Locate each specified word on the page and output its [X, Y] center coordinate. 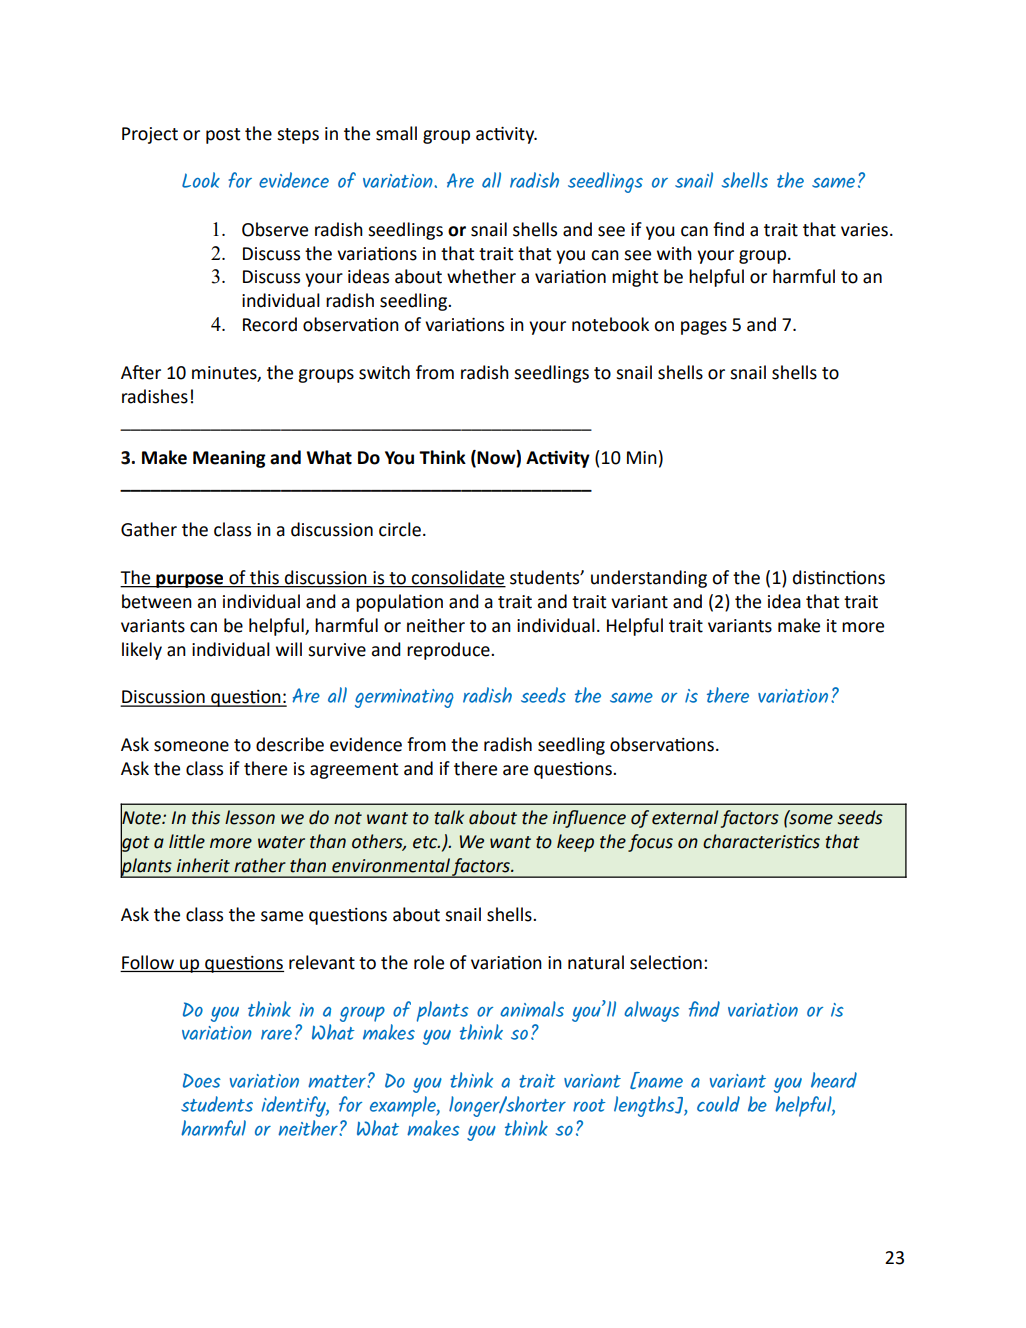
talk [449, 817]
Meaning [229, 459]
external [685, 817]
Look [201, 180]
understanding [649, 579]
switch [384, 372]
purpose [190, 581]
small [396, 133]
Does [202, 1080]
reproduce [449, 651]
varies [866, 230]
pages [704, 328]
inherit [203, 865]
